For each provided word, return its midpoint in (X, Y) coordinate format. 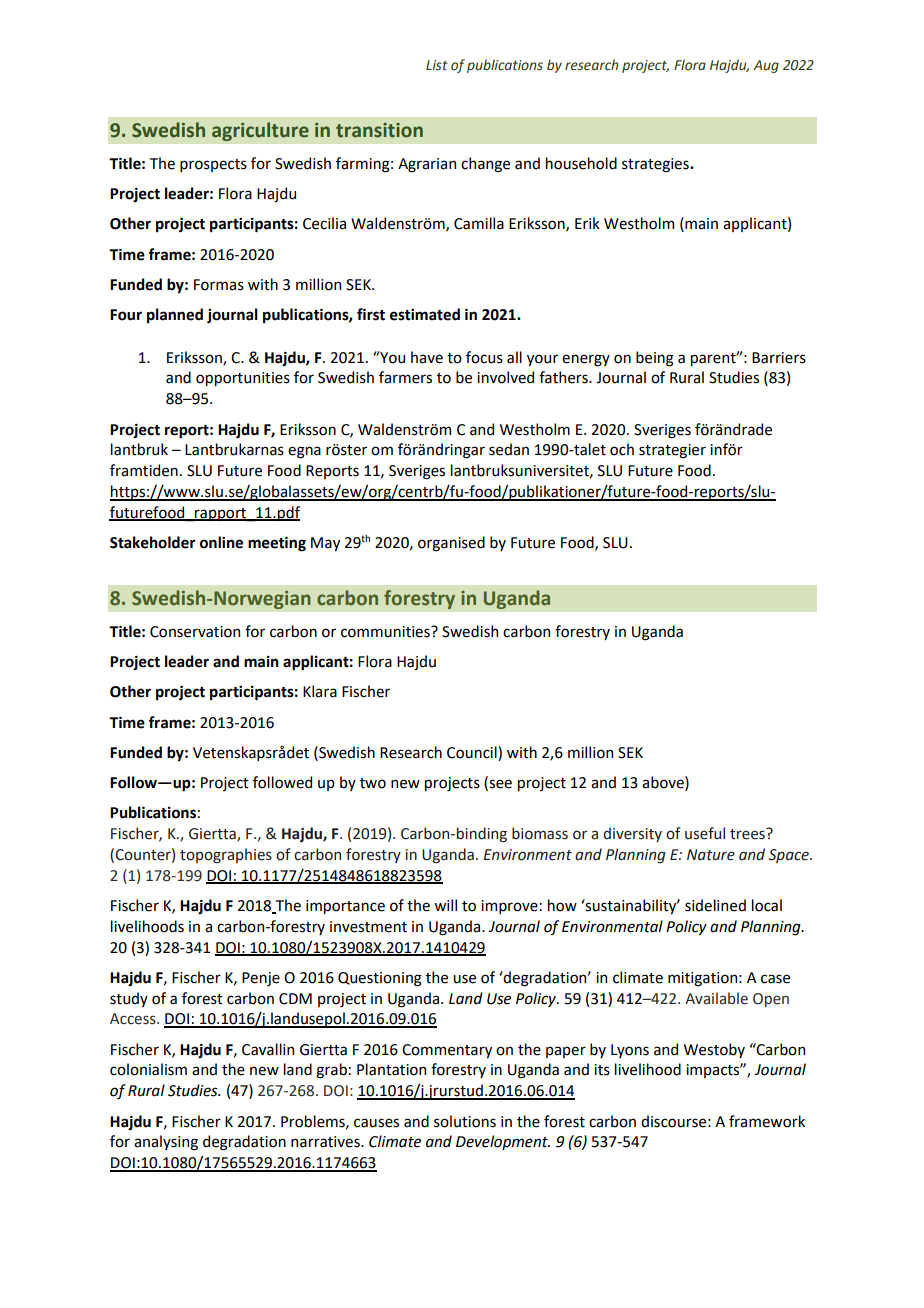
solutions (465, 1121)
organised (451, 544)
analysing (166, 1143)
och (622, 449)
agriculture (260, 131)
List (437, 65)
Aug (766, 66)
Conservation (195, 632)
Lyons (630, 1051)
